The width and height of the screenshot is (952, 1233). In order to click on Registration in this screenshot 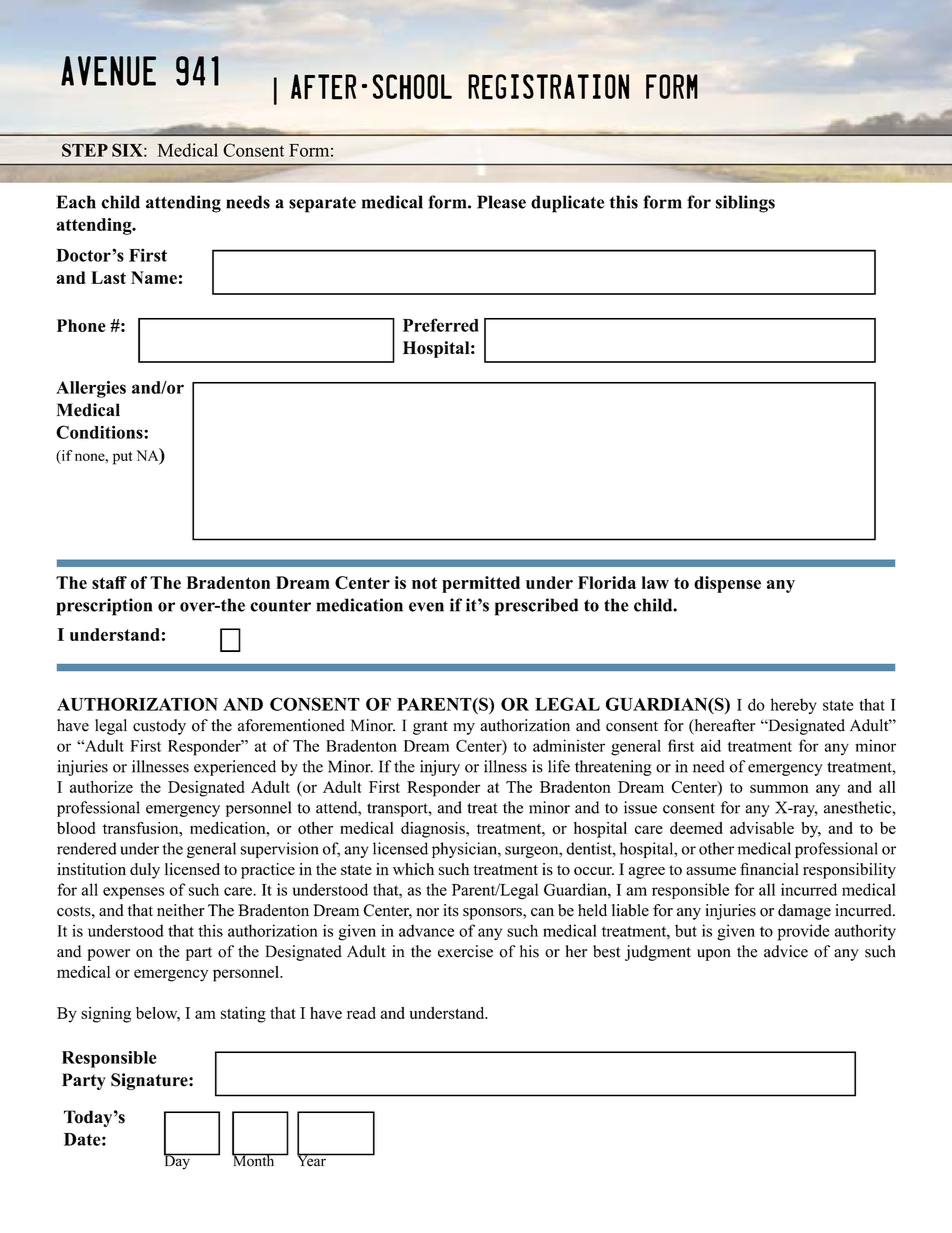, I will do `click(548, 87)`.
